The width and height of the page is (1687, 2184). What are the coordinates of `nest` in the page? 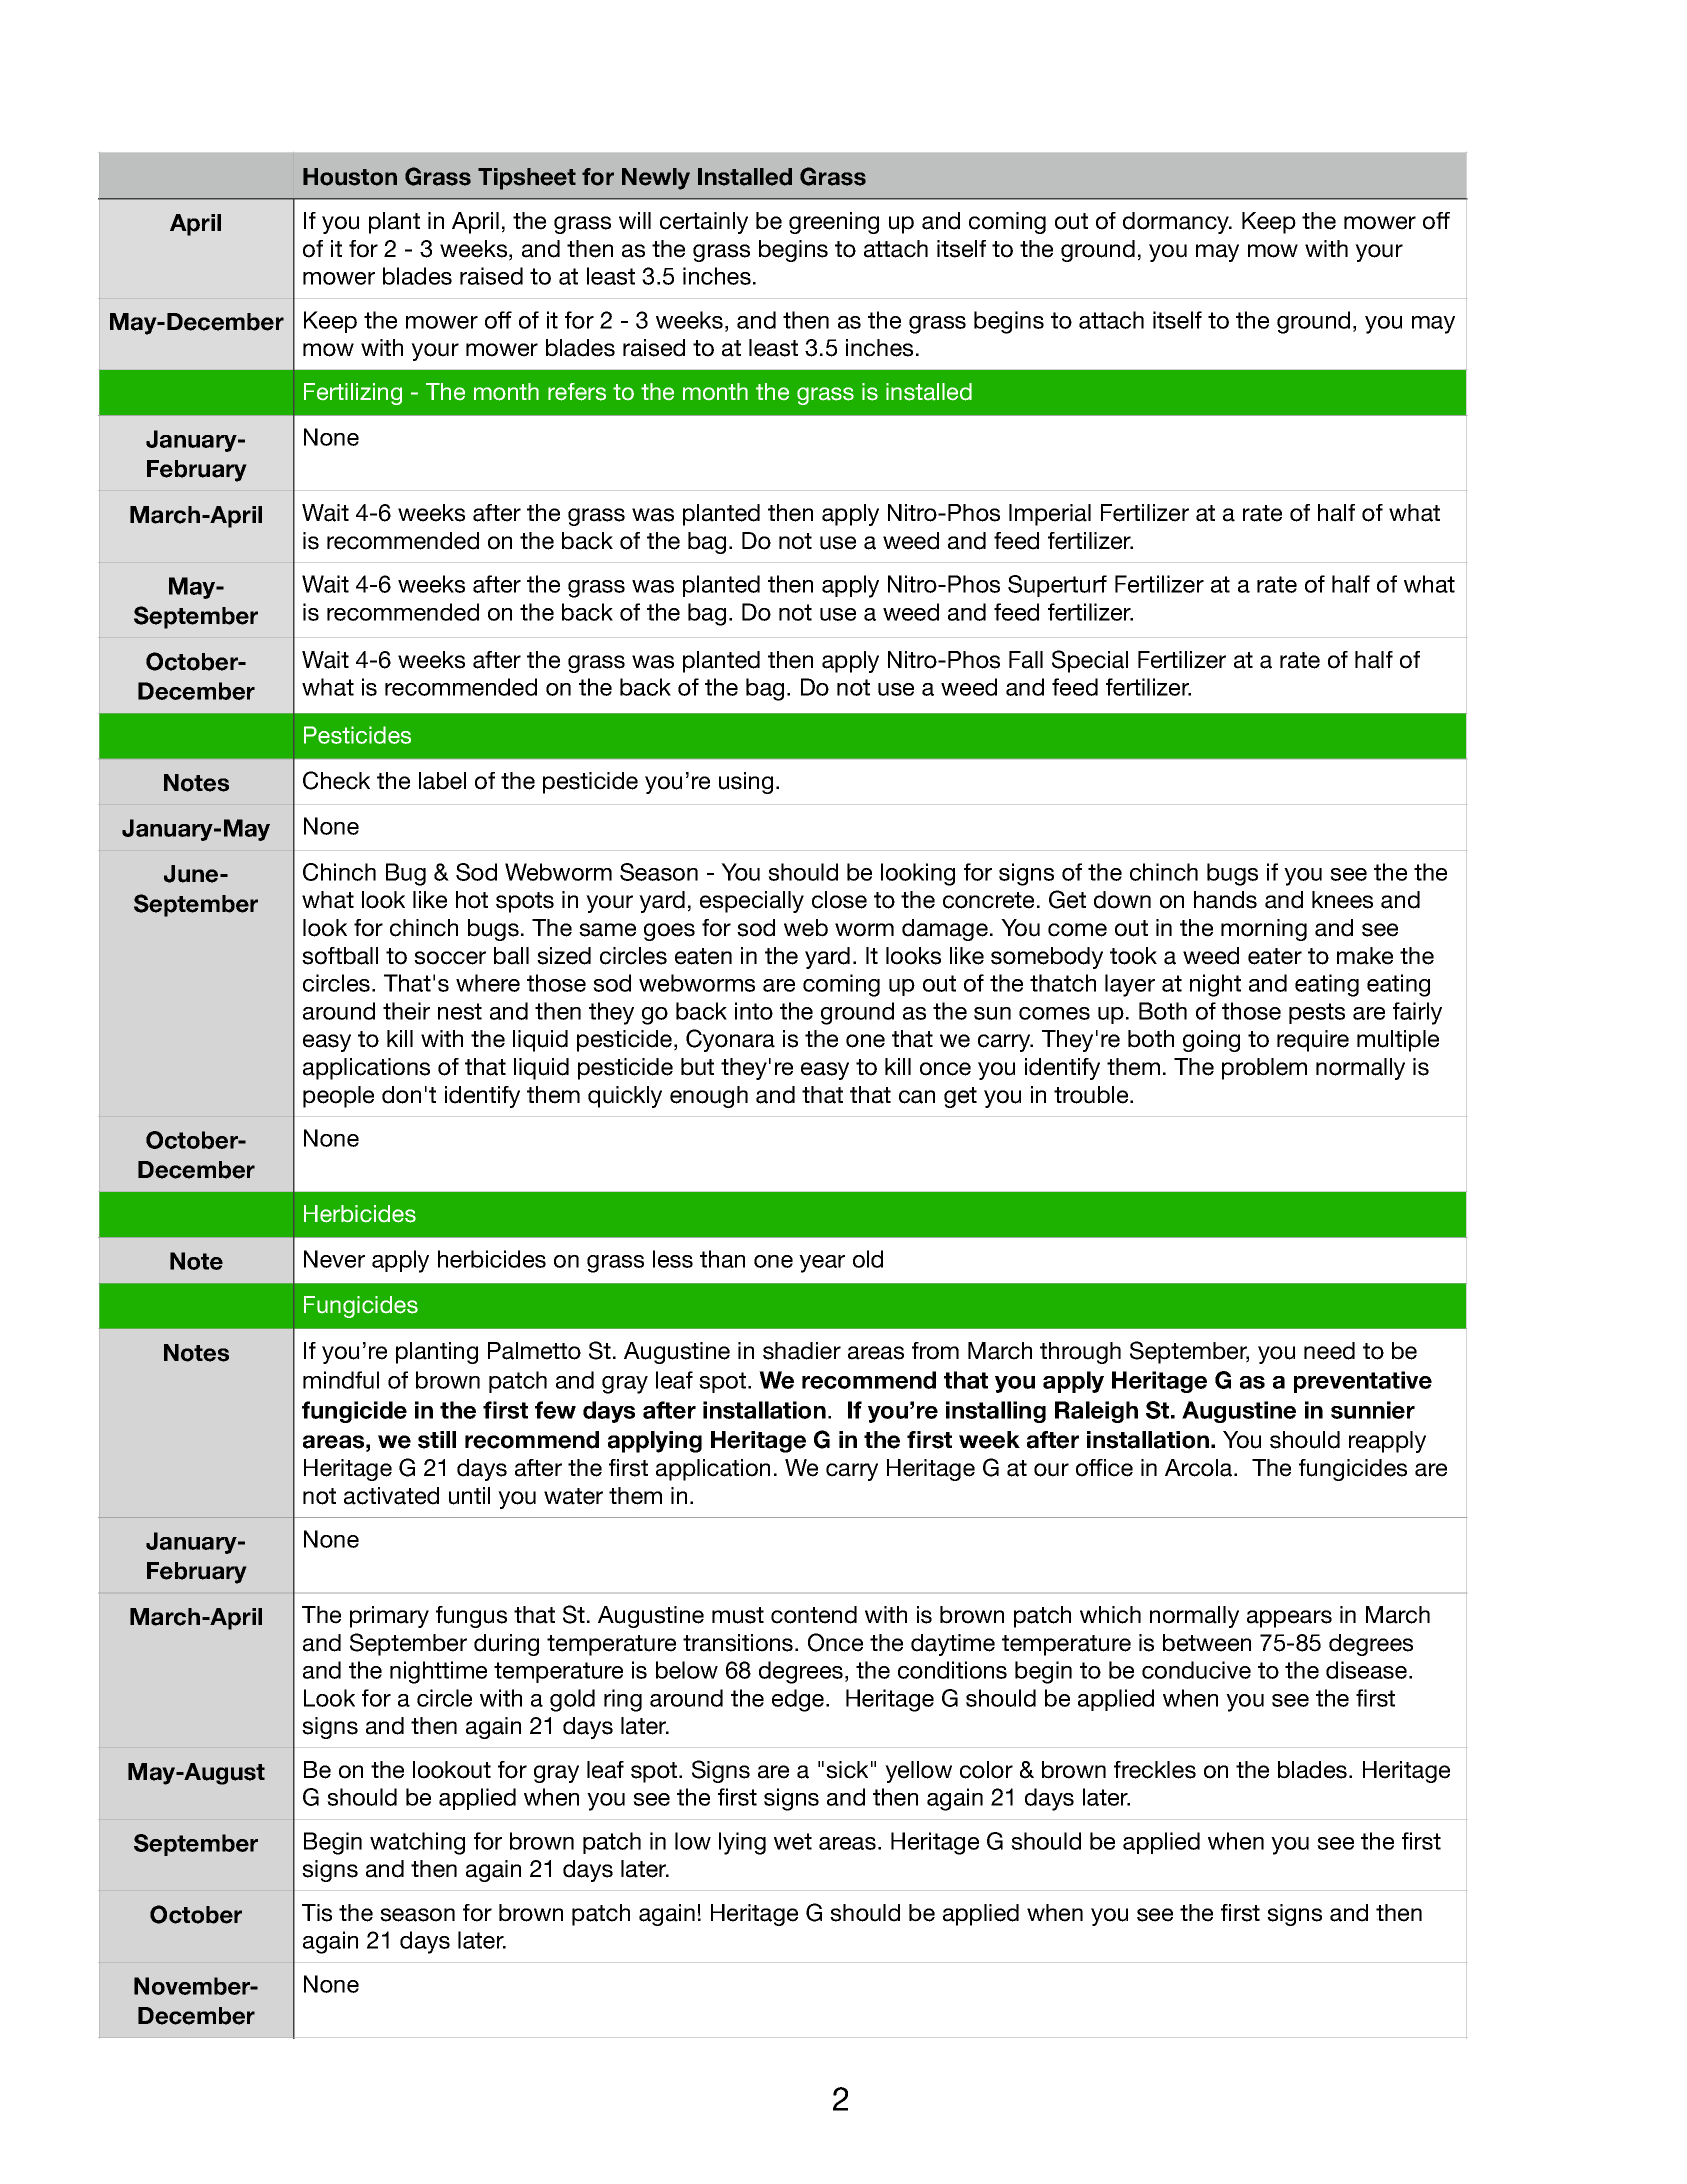 It's located at (460, 1011).
